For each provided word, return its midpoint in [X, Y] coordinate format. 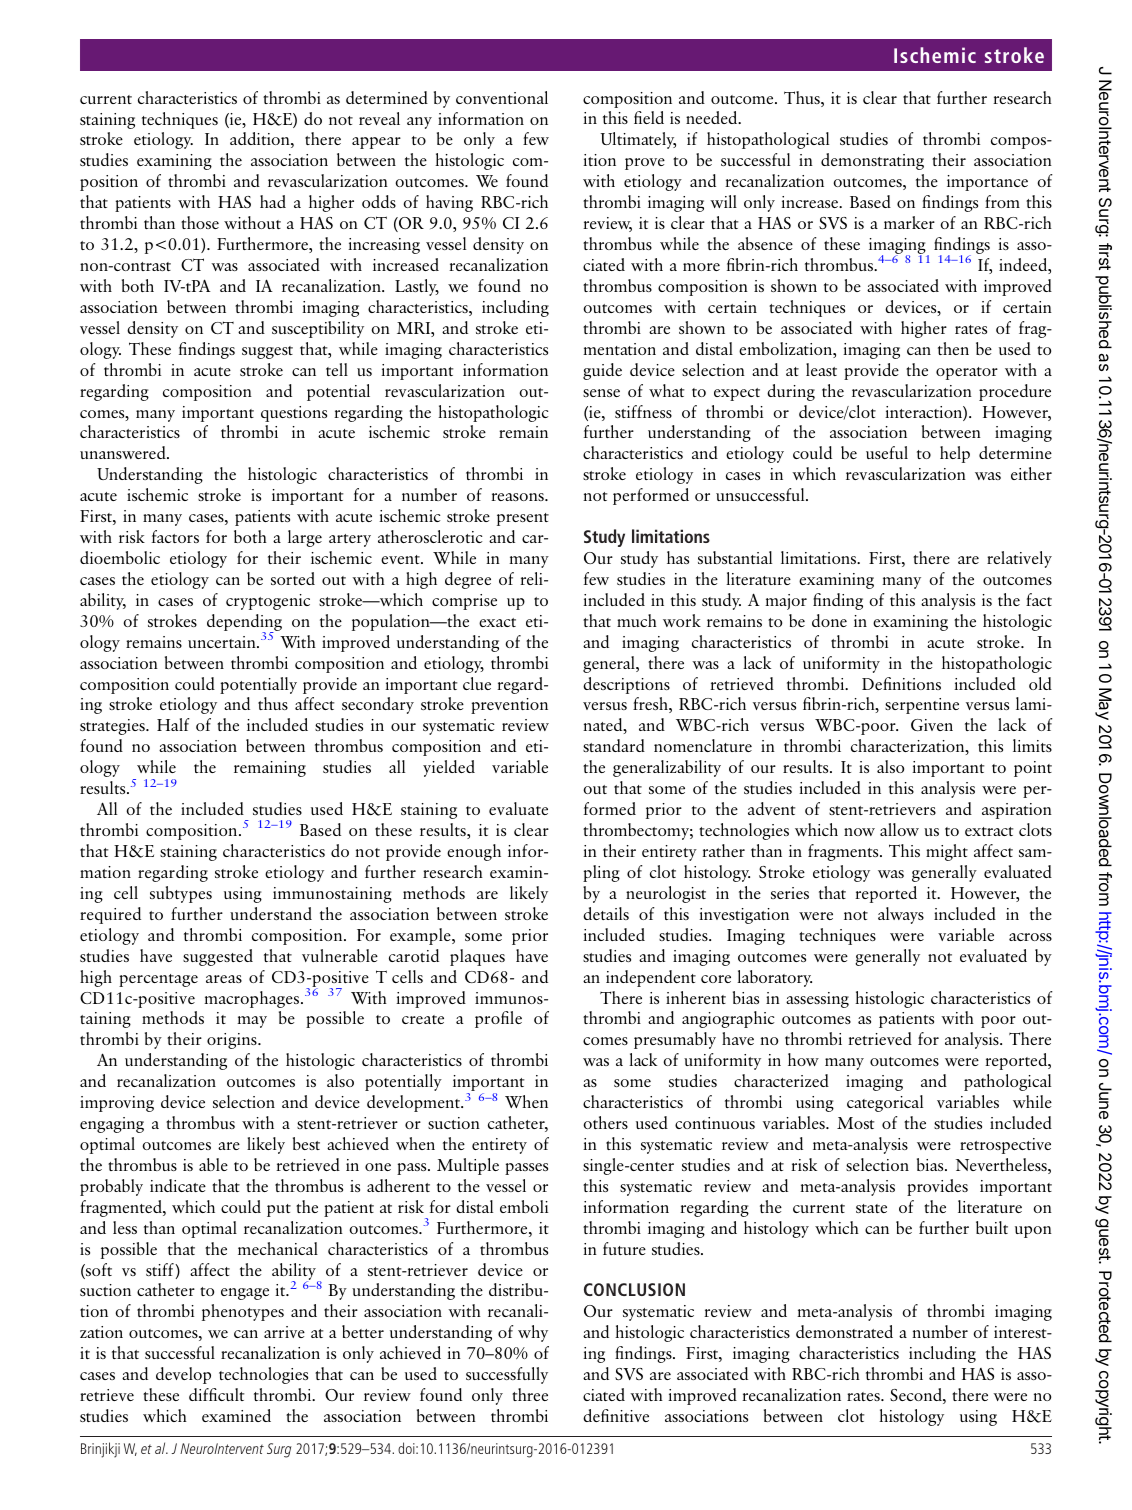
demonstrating [872, 161]
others [605, 1122]
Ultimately [638, 140]
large [305, 538]
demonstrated [844, 1331]
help [955, 454]
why [533, 1333]
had [273, 201]
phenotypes [243, 1312]
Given [932, 725]
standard [614, 745]
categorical [885, 1103]
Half [173, 724]
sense [601, 393]
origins [233, 1041]
